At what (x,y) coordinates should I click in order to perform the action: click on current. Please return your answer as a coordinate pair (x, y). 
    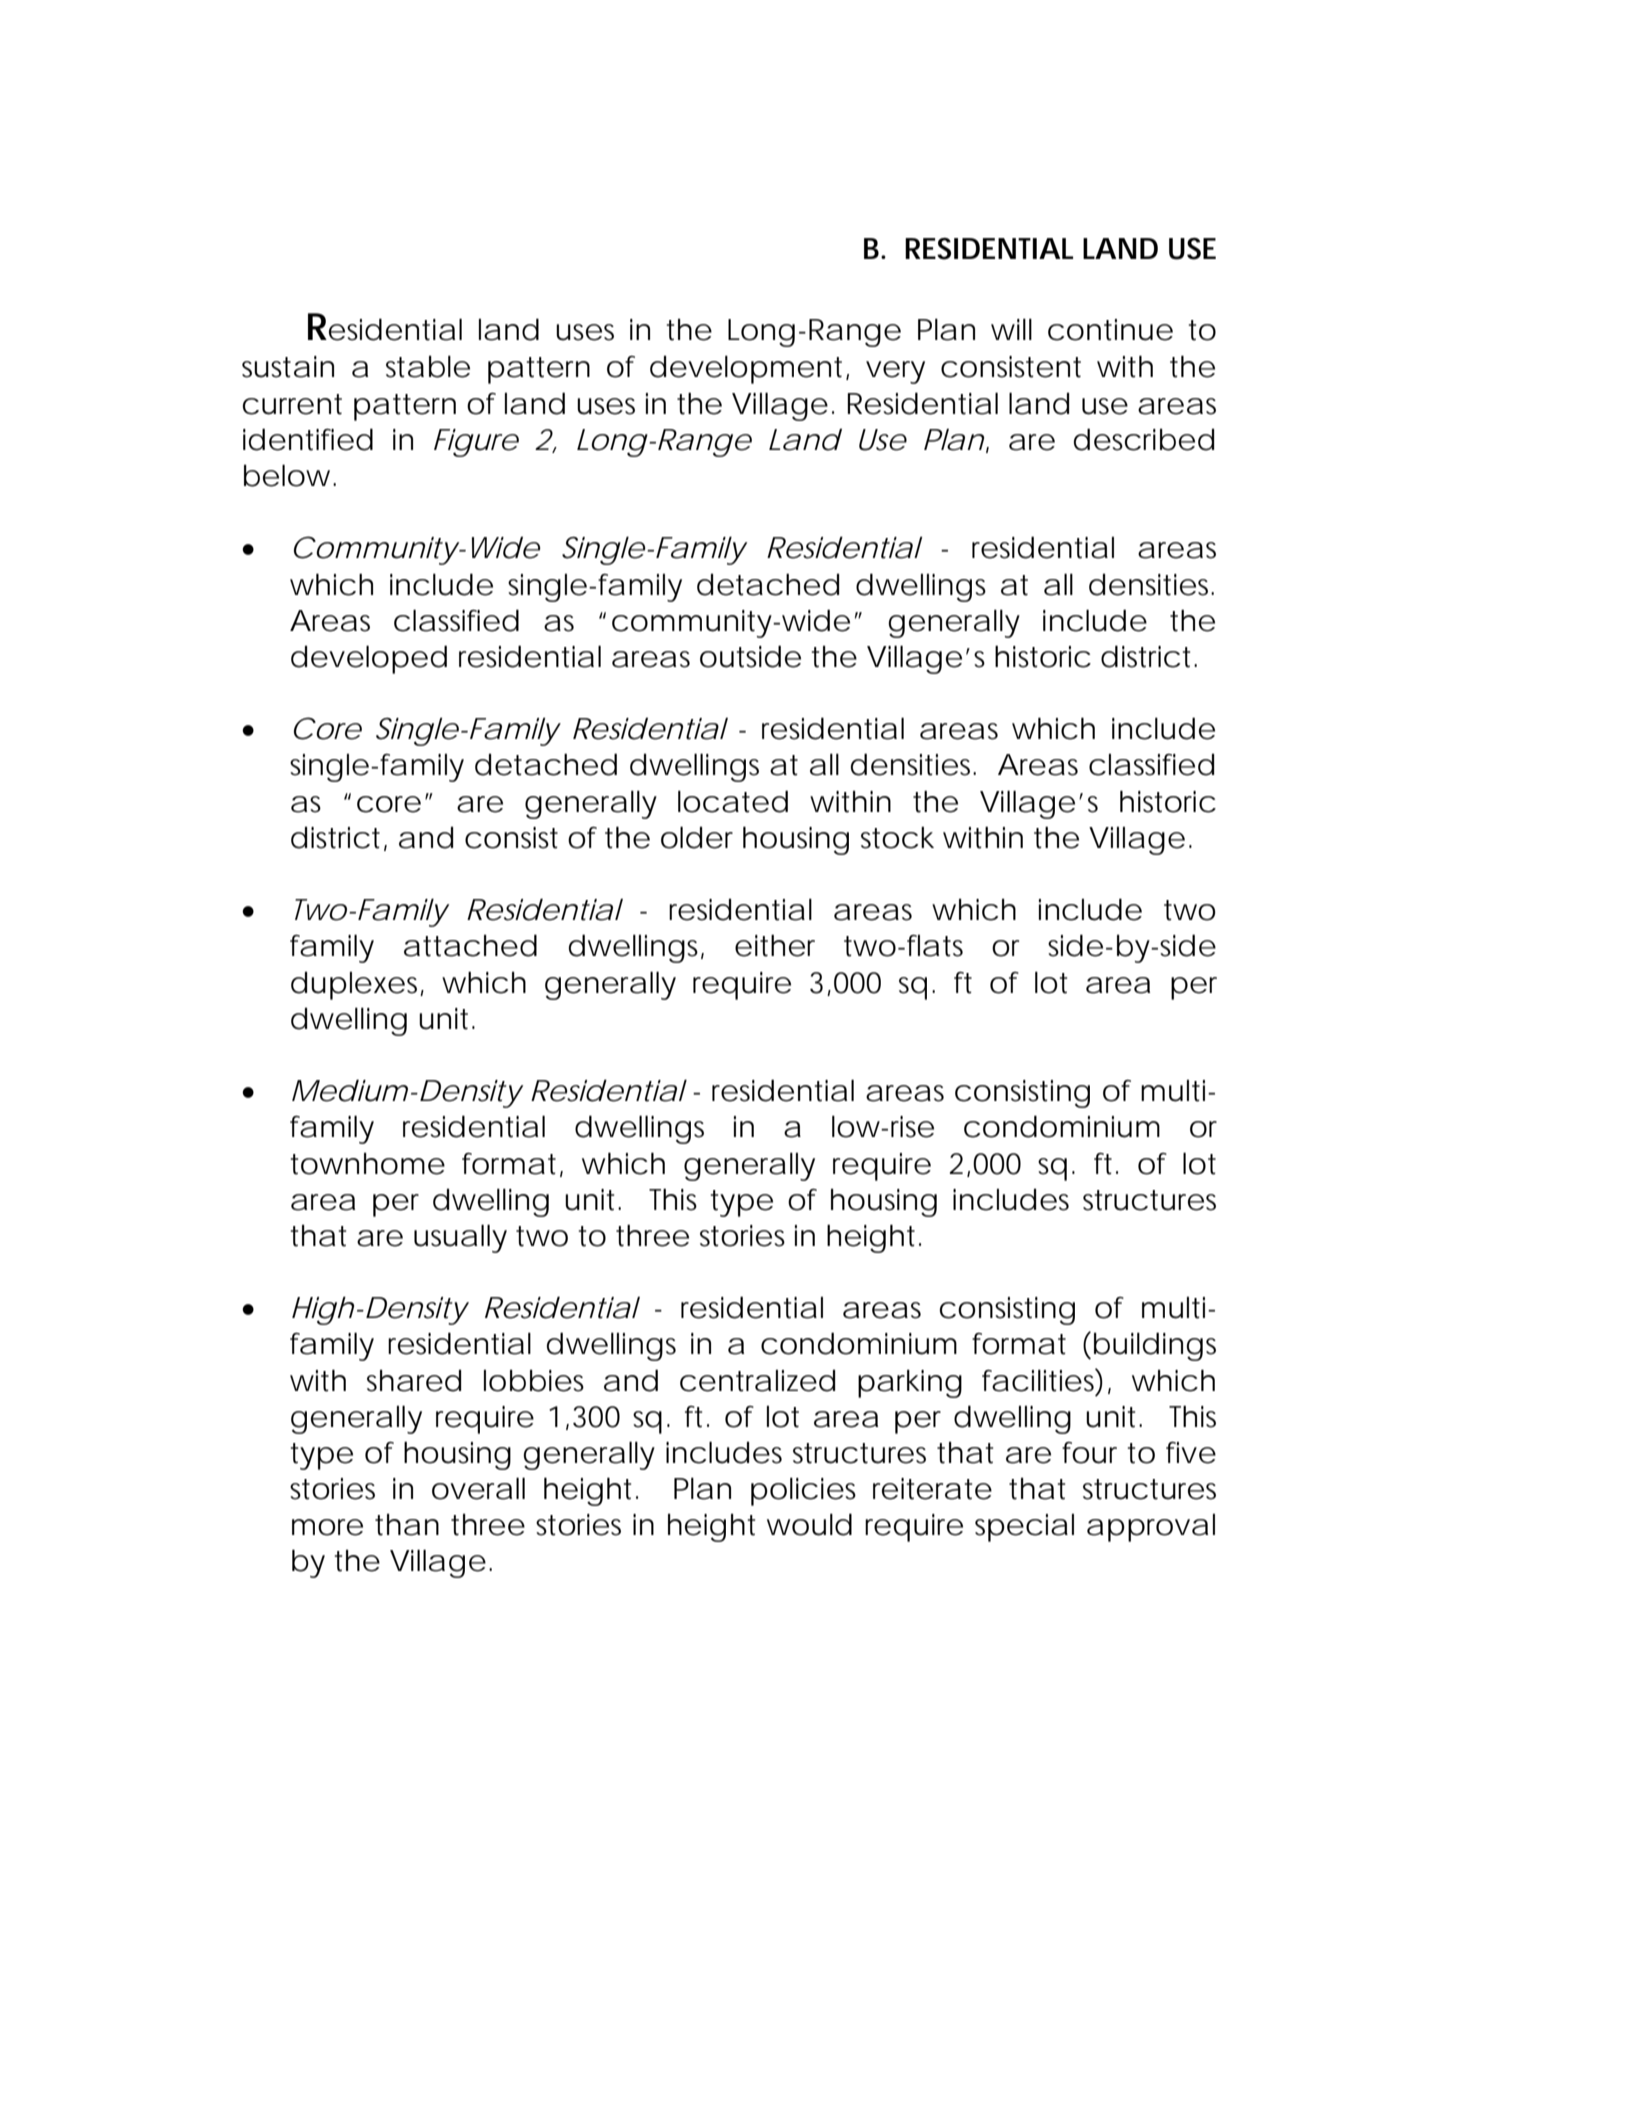
    Looking at the image, I should click on (292, 404).
